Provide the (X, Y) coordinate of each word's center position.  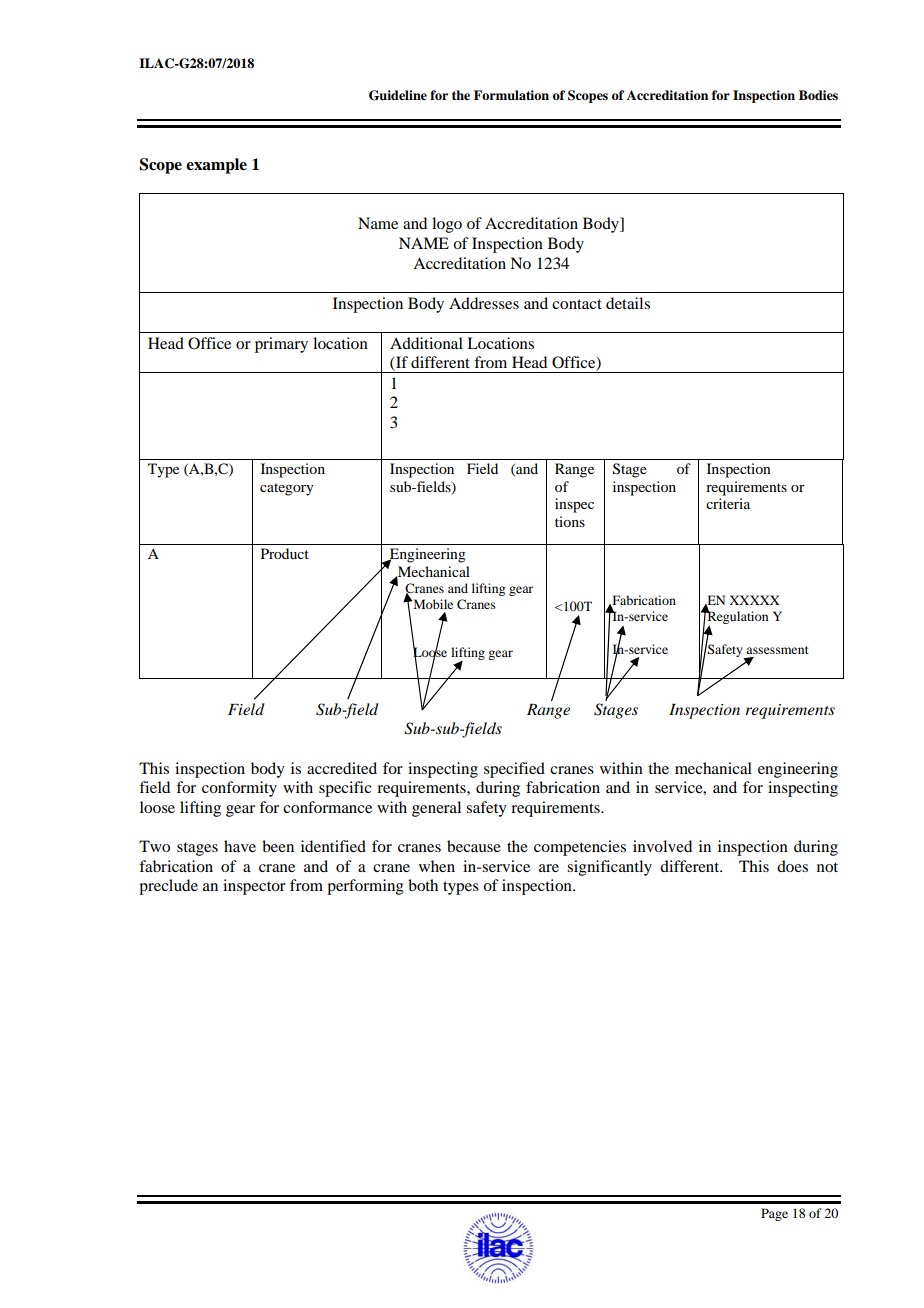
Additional (426, 343)
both (423, 885)
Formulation (511, 95)
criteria (728, 503)
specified (514, 770)
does (792, 866)
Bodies (818, 95)
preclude (168, 887)
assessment (777, 650)
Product (285, 553)
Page (774, 1214)
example (216, 166)
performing (365, 887)
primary (281, 345)
